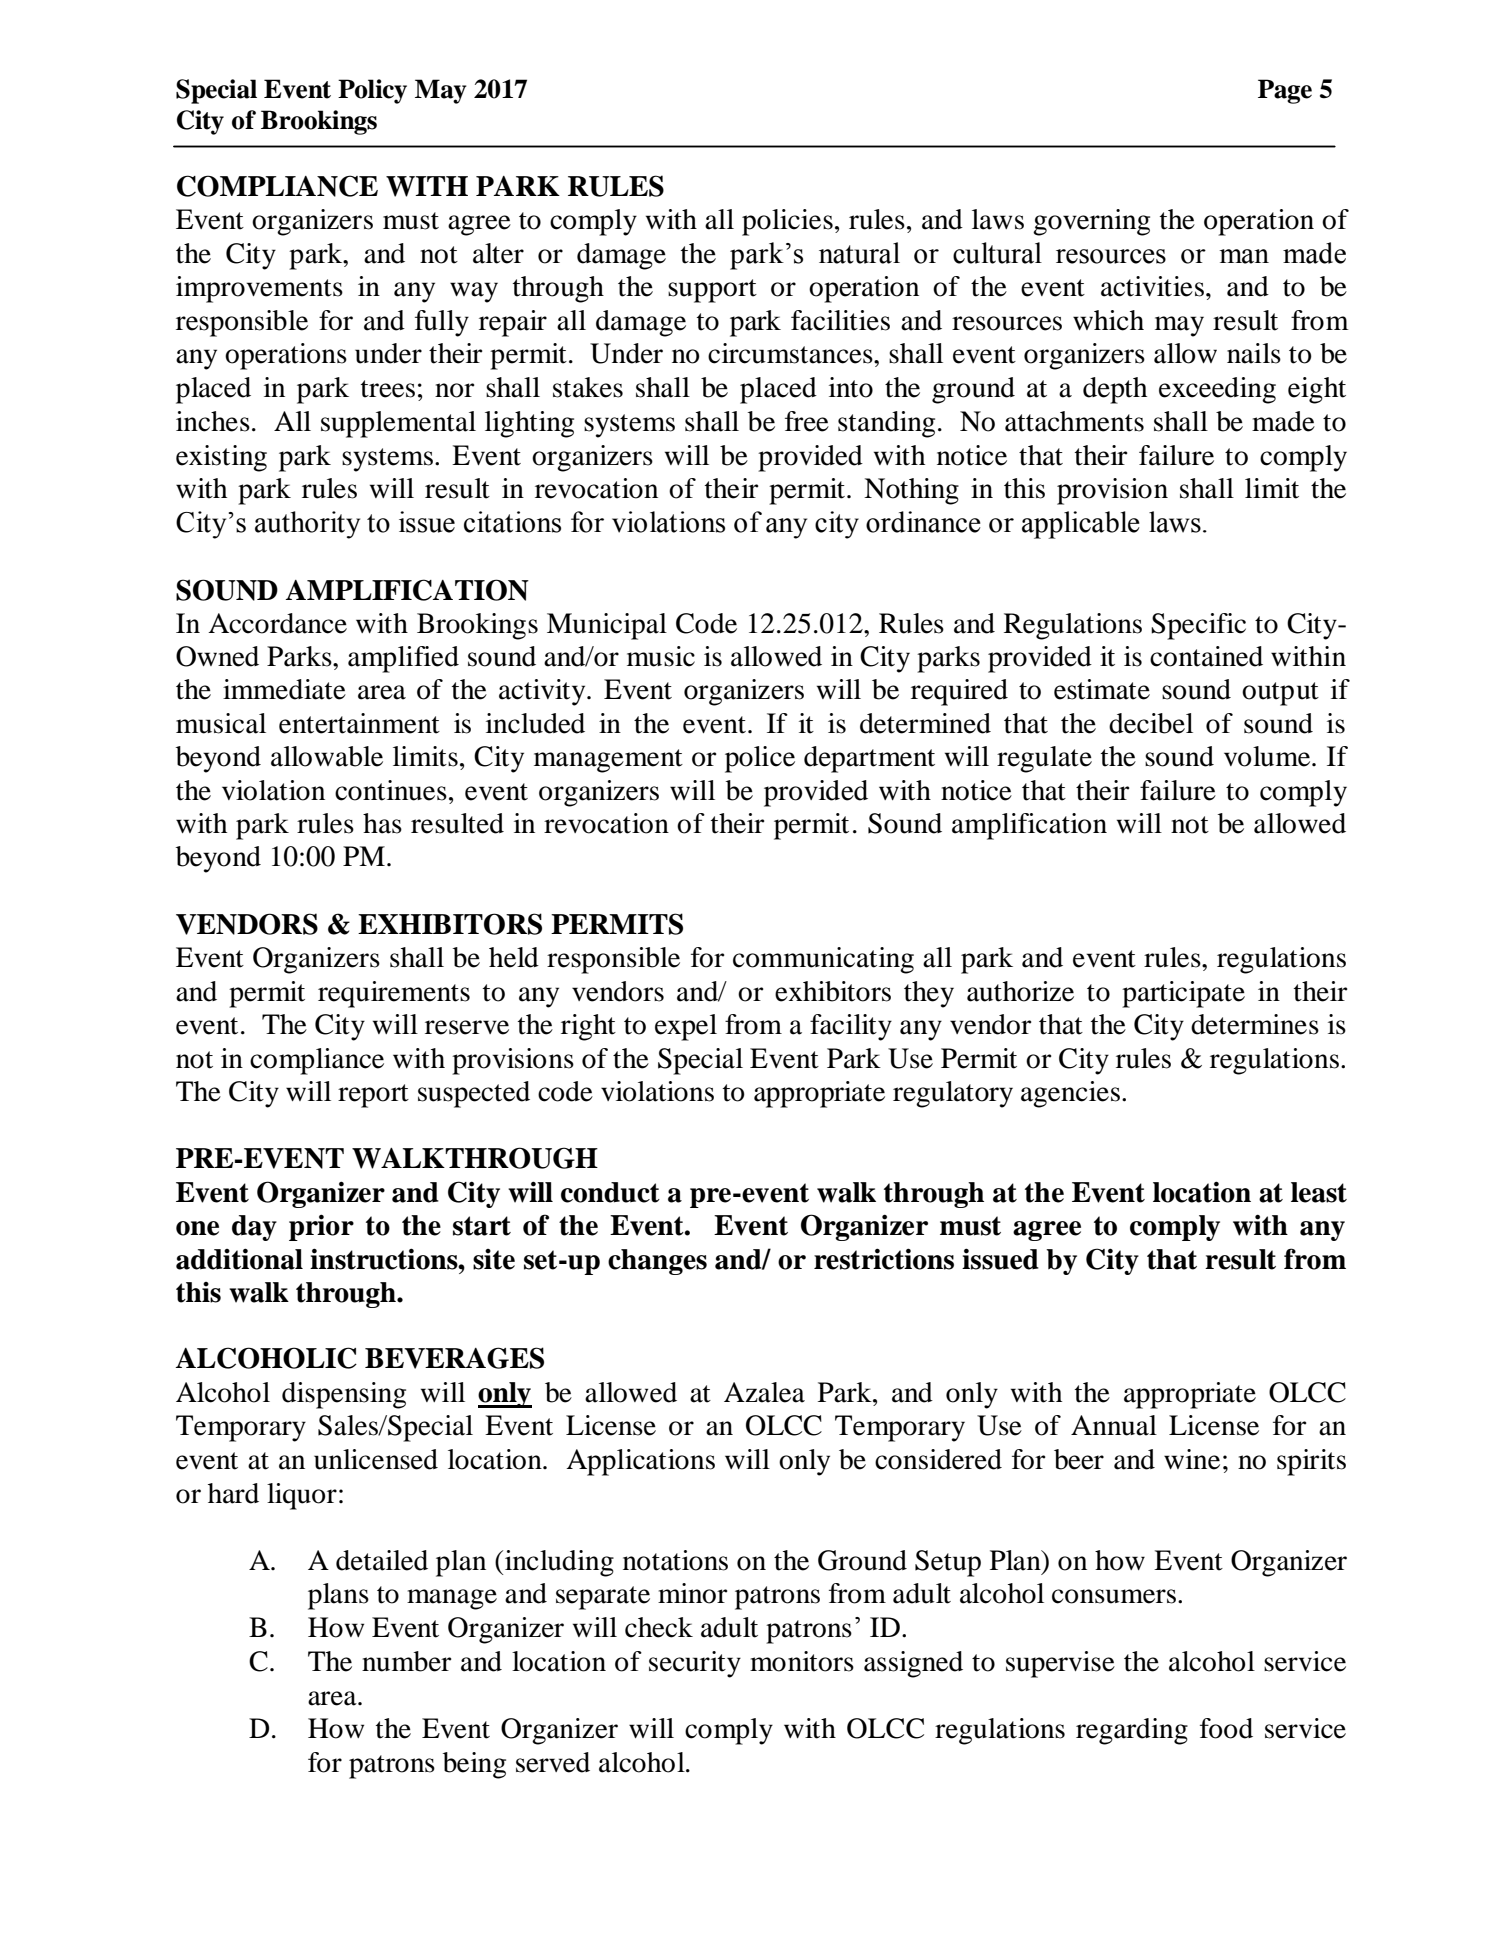  What do you see at coordinates (406, 1661) in the page?
I see `number` at bounding box center [406, 1661].
